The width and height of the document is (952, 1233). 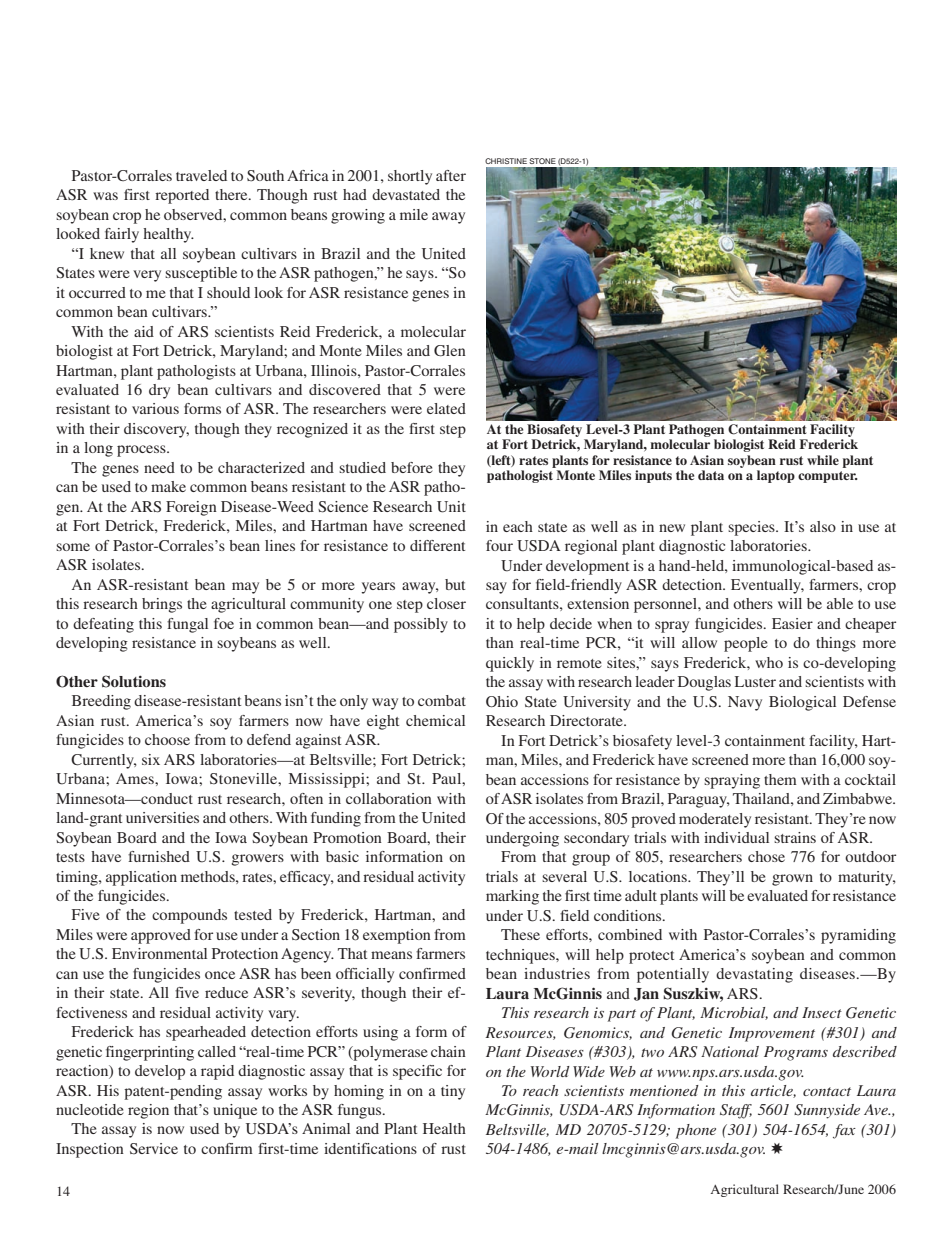 What do you see at coordinates (451, 175) in the document?
I see `after` at bounding box center [451, 175].
